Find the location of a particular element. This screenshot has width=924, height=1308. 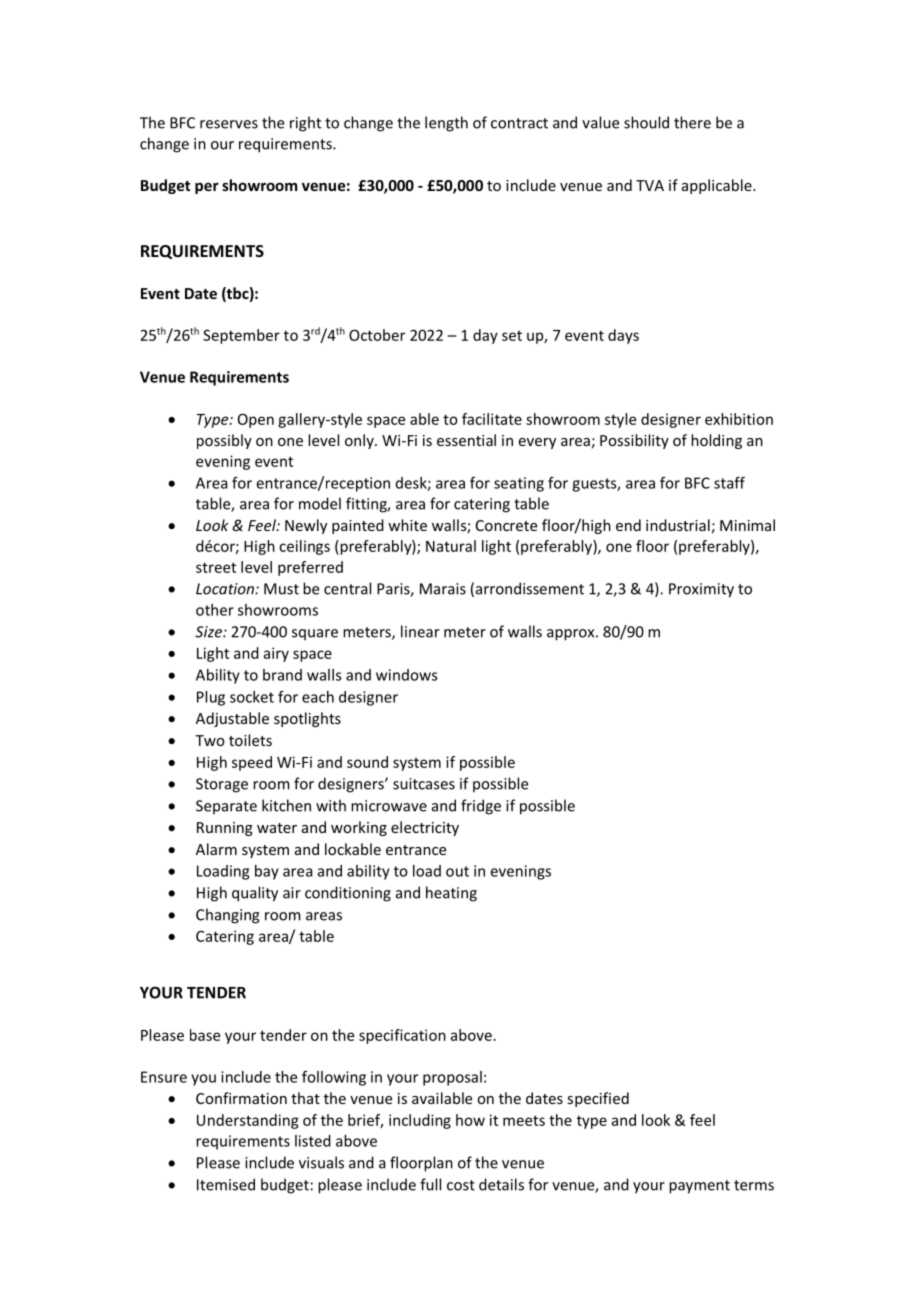

possibly is located at coordinates (224, 441).
